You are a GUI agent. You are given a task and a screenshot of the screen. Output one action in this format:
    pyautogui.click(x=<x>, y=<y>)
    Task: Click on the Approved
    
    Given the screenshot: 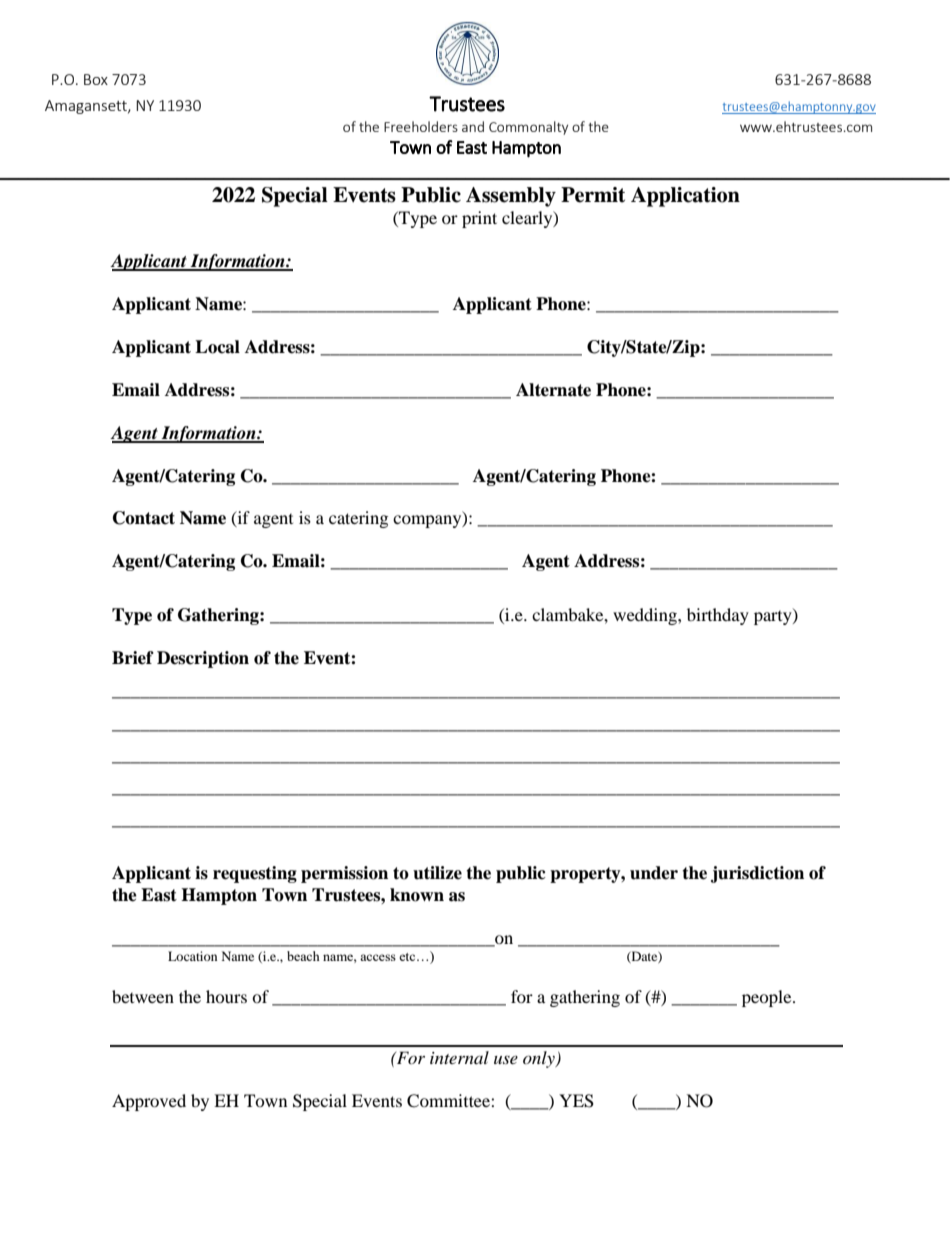 What is the action you would take?
    pyautogui.click(x=149, y=1102)
